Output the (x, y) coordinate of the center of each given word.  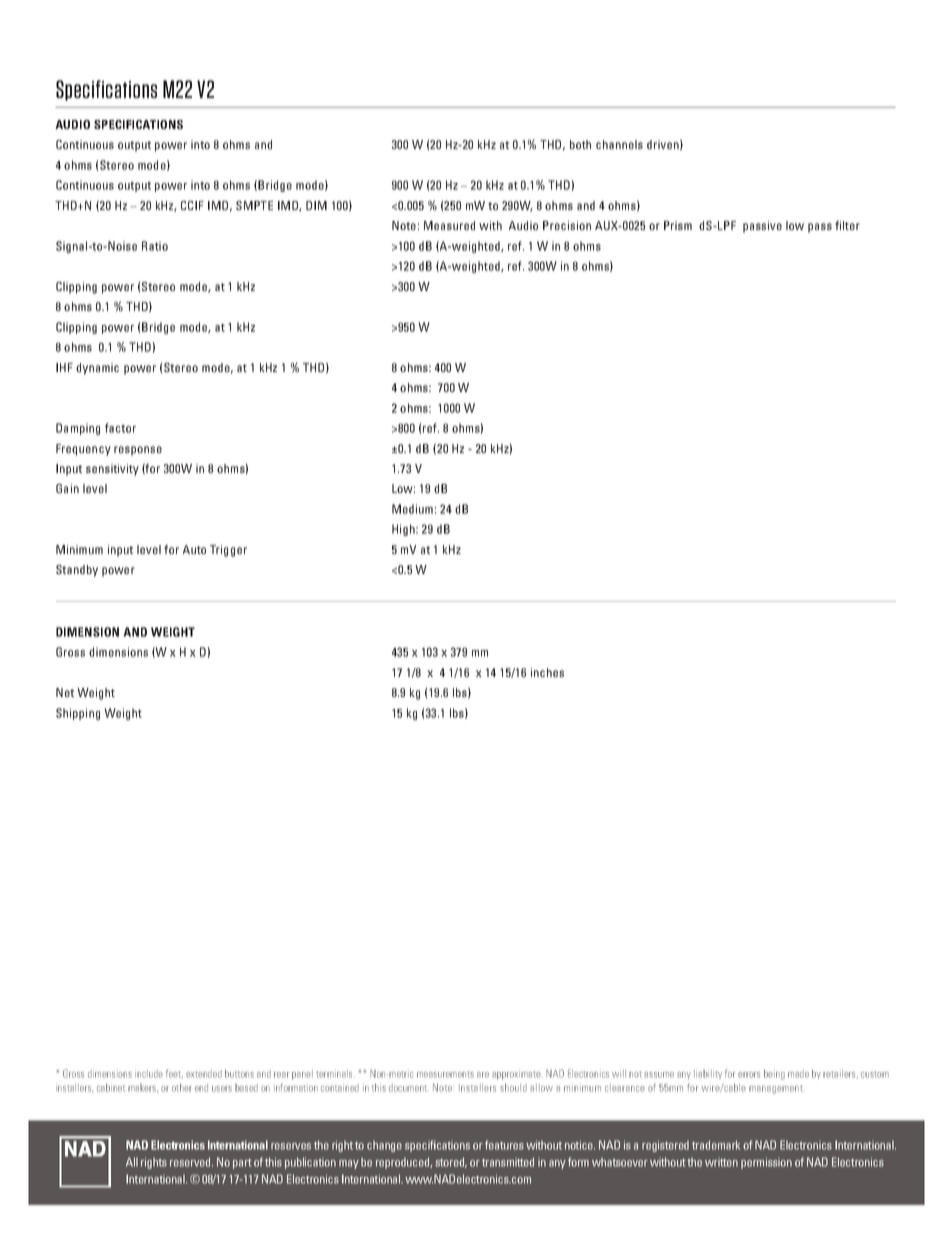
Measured (449, 225)
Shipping (78, 714)
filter (847, 225)
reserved (191, 1162)
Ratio (155, 246)
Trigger (228, 551)
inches (547, 672)
